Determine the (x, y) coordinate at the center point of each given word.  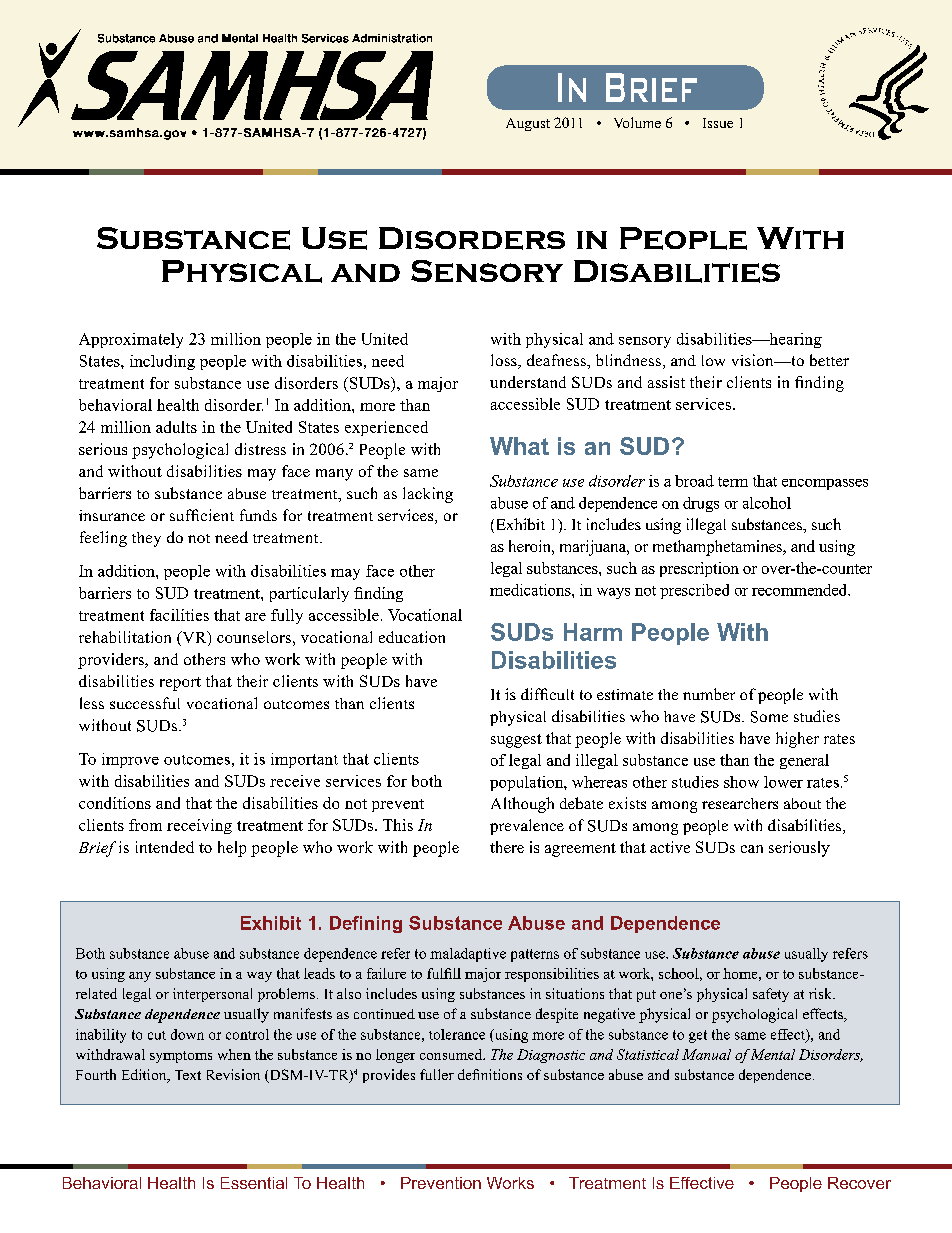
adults (176, 427)
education (412, 637)
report (180, 684)
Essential (254, 1183)
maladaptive (468, 955)
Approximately (131, 340)
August (528, 124)
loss (505, 361)
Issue (718, 123)
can (752, 849)
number (709, 694)
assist (666, 382)
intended (165, 847)
